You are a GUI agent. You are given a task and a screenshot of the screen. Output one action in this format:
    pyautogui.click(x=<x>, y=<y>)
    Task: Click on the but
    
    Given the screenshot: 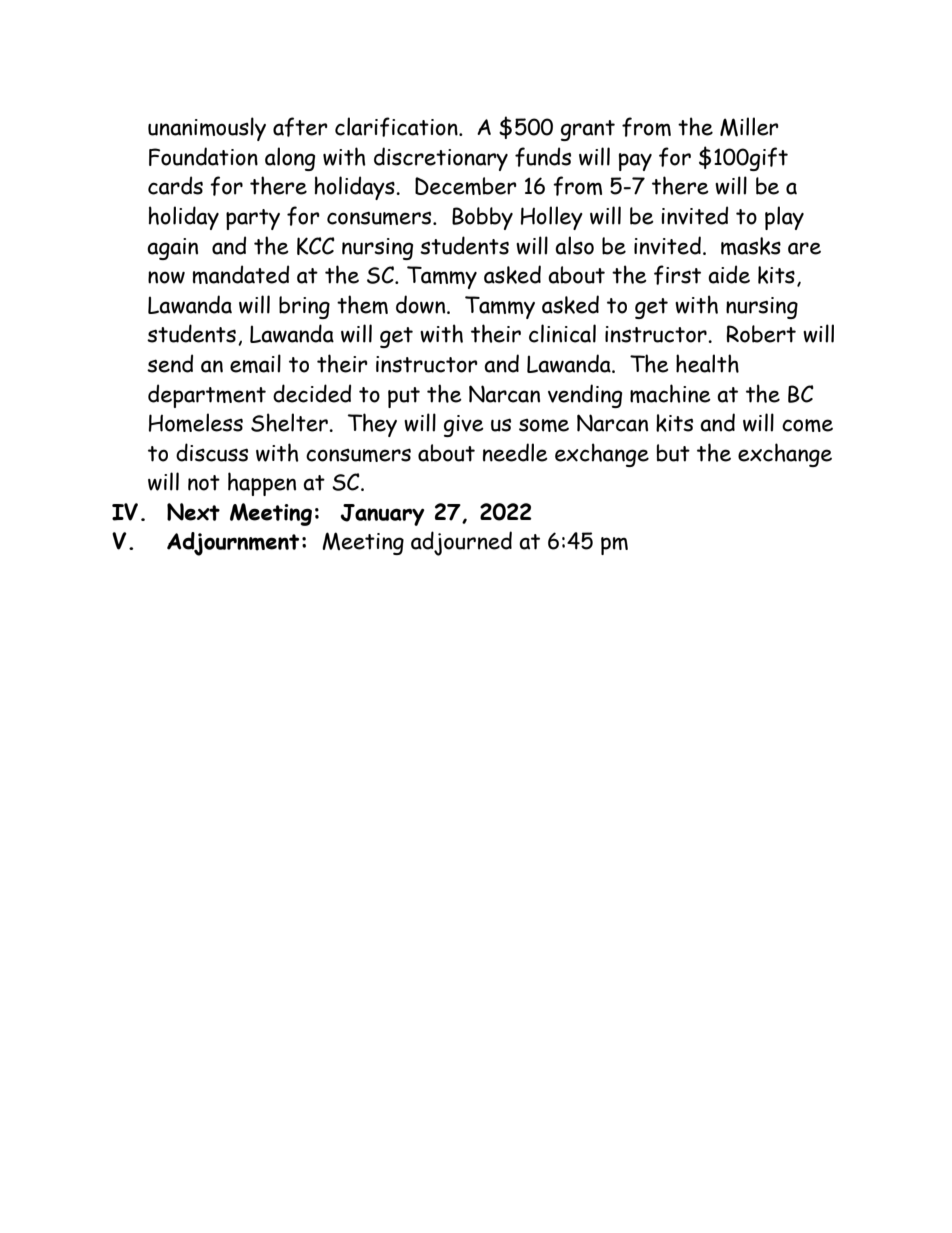 What is the action you would take?
    pyautogui.click(x=673, y=453)
